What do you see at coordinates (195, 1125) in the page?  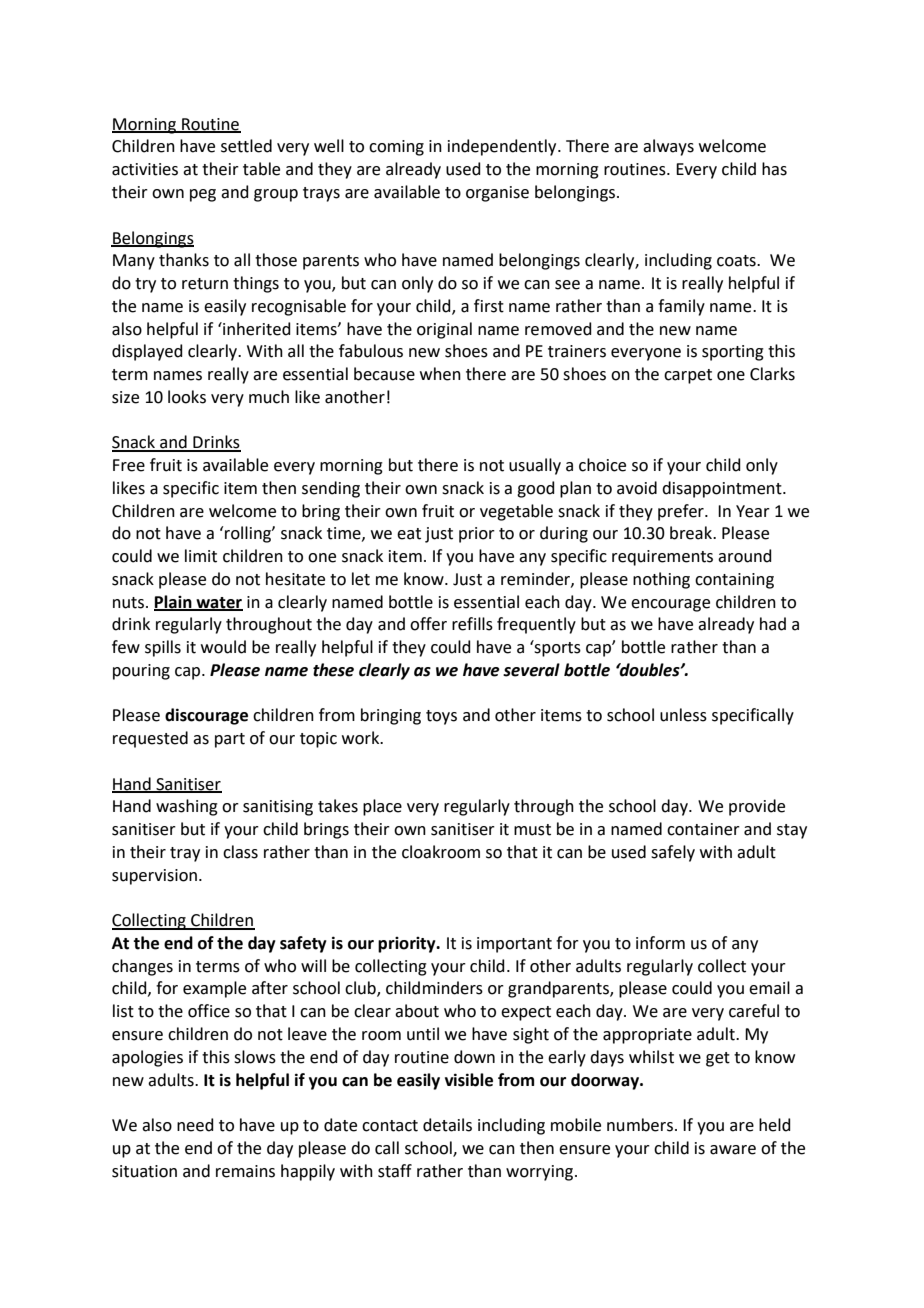 I see `need` at bounding box center [195, 1125].
